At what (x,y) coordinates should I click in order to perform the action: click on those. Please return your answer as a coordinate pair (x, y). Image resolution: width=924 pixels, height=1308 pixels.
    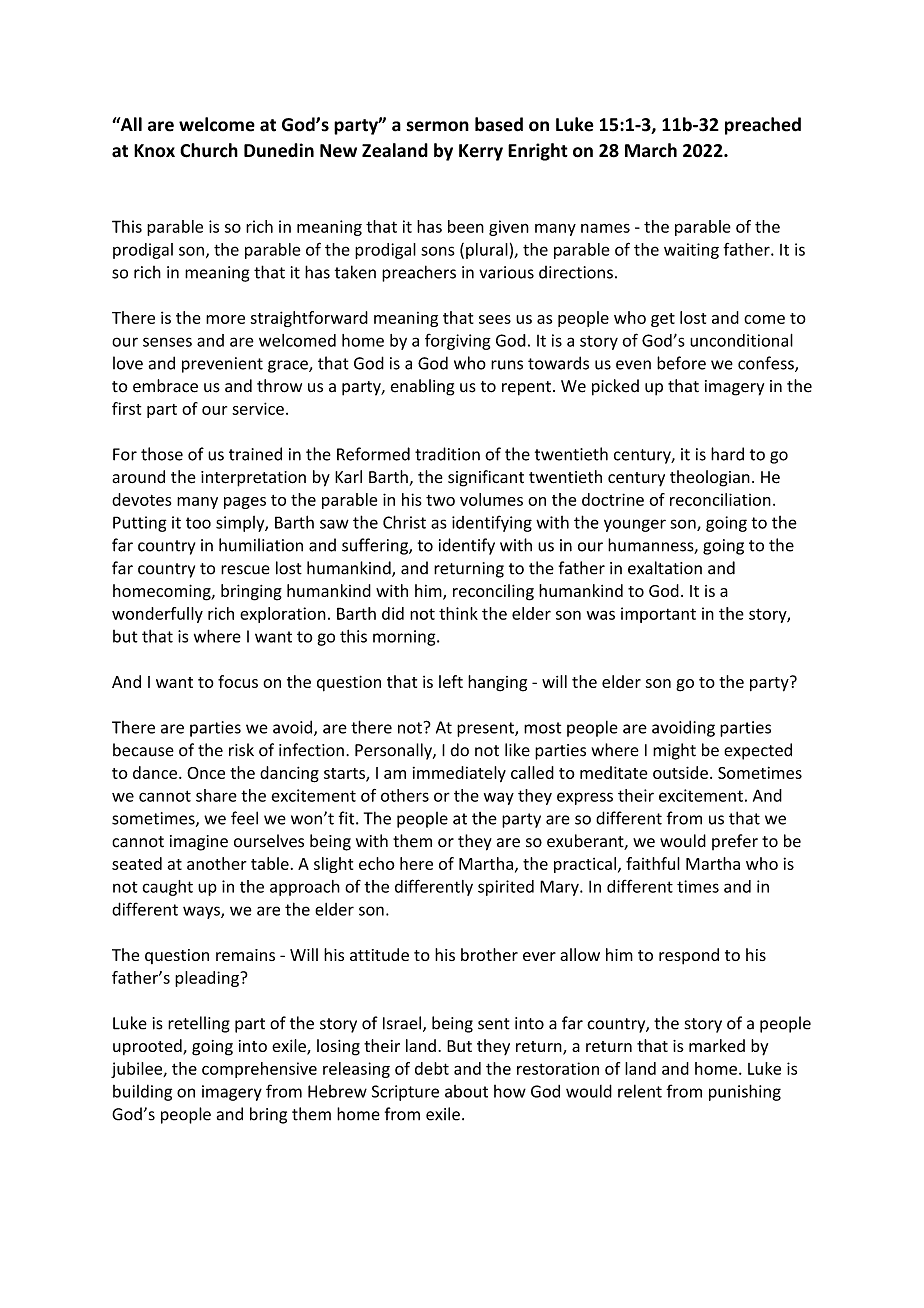
    Looking at the image, I should click on (162, 454).
